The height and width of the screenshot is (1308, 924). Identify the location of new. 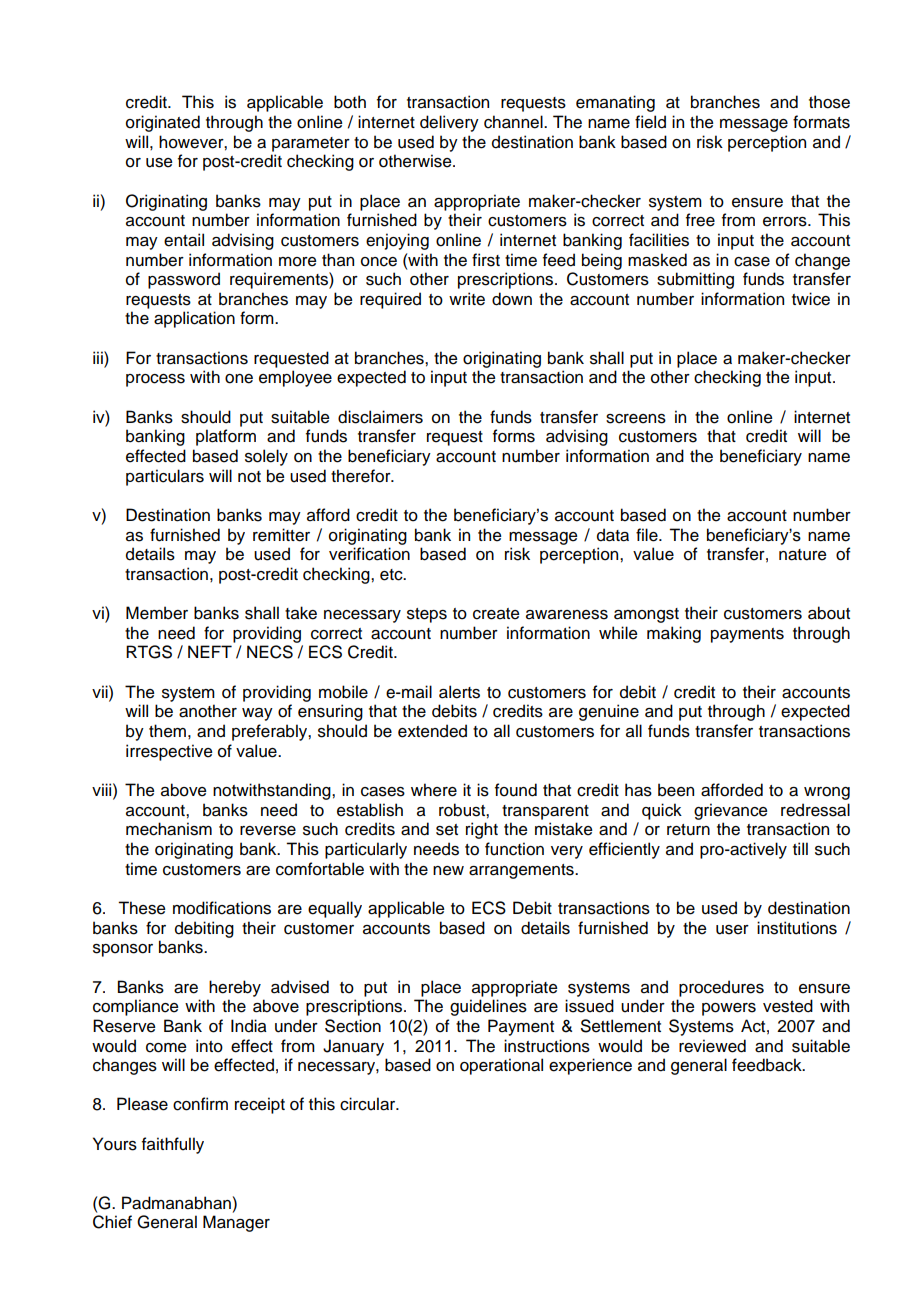
(448, 871).
